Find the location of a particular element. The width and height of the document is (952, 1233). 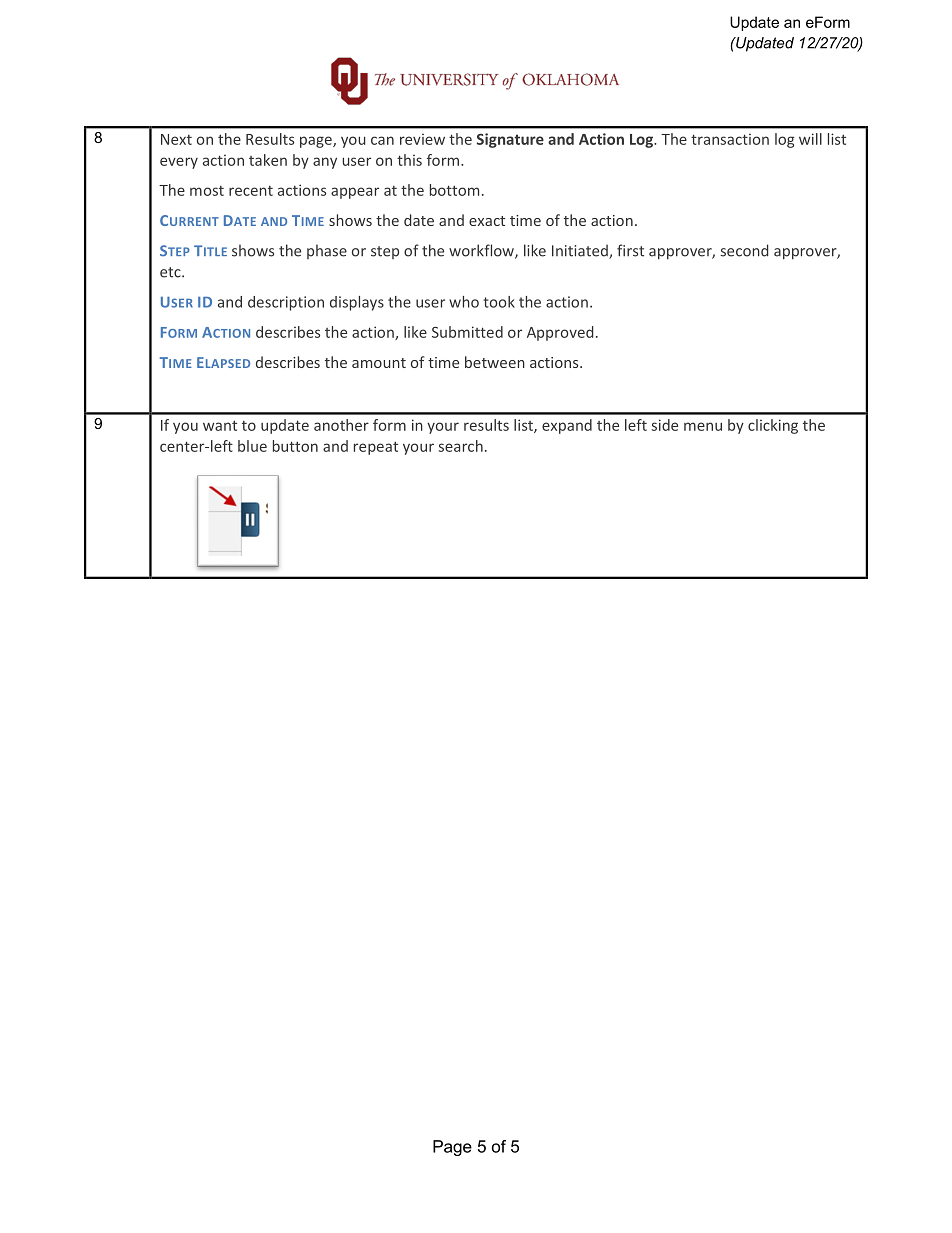

took is located at coordinates (499, 302).
